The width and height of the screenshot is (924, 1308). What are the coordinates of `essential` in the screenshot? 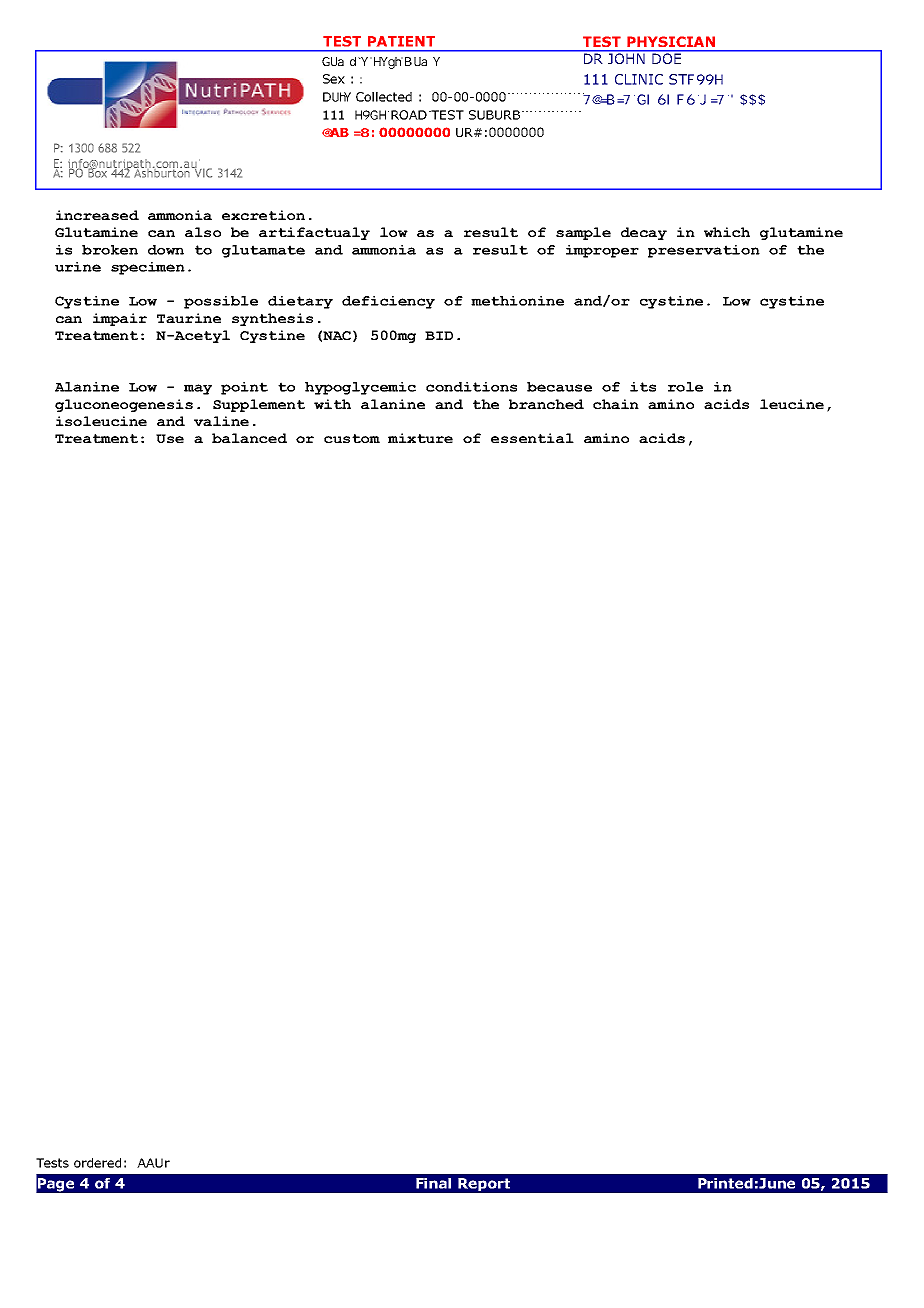 It's located at (532, 438).
